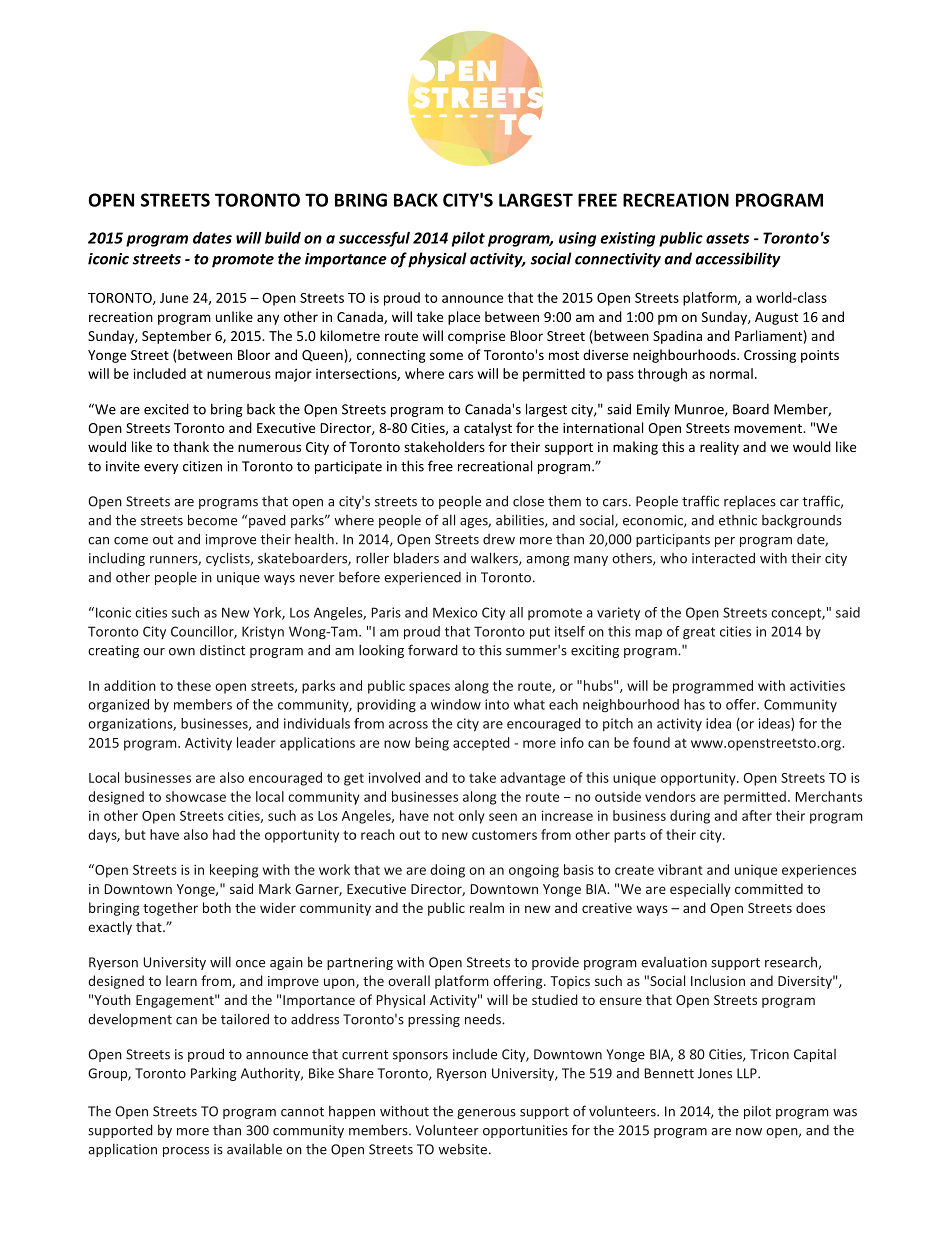  Describe the element at coordinates (528, 501) in the screenshot. I see `close` at that location.
